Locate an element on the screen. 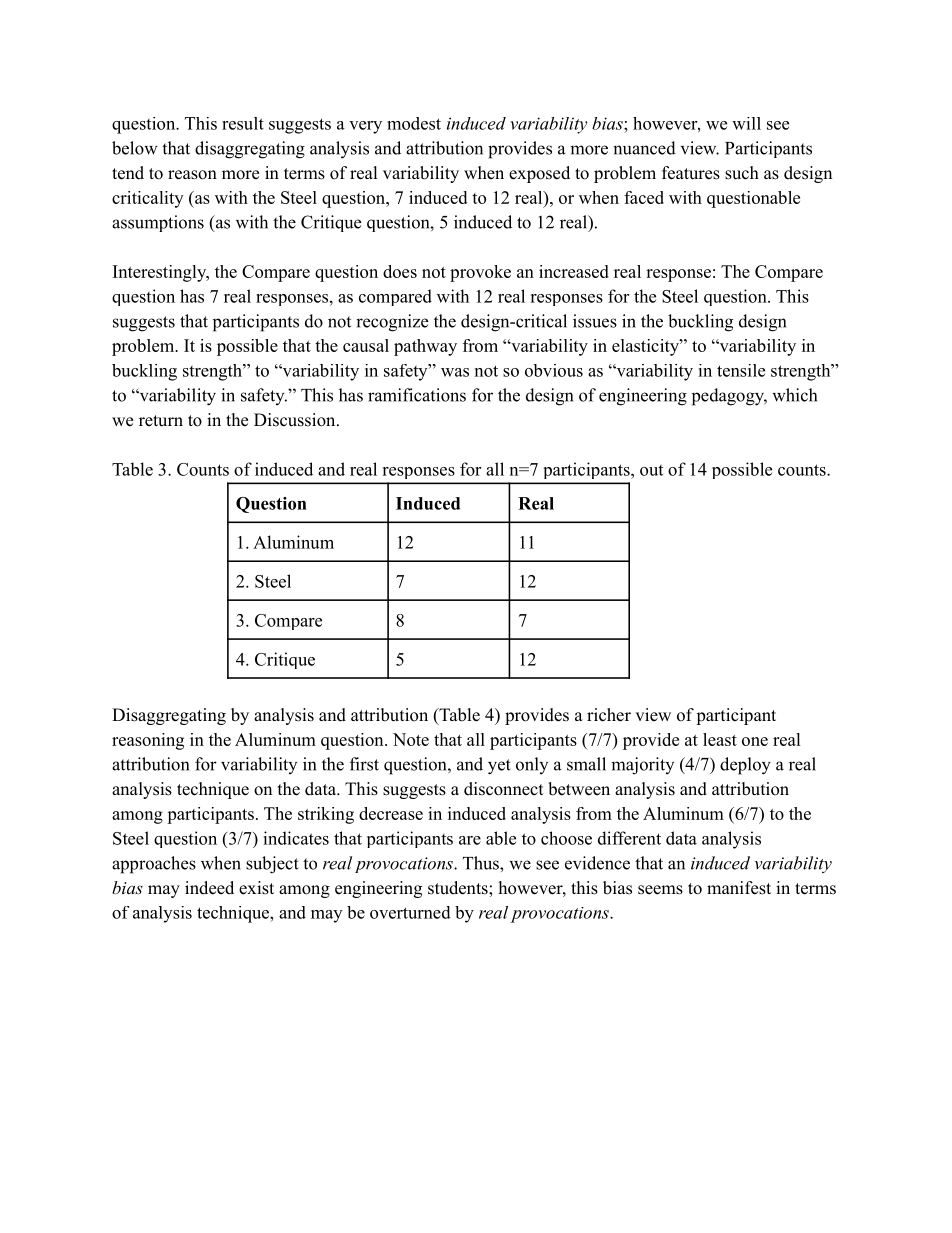  return is located at coordinates (161, 421).
